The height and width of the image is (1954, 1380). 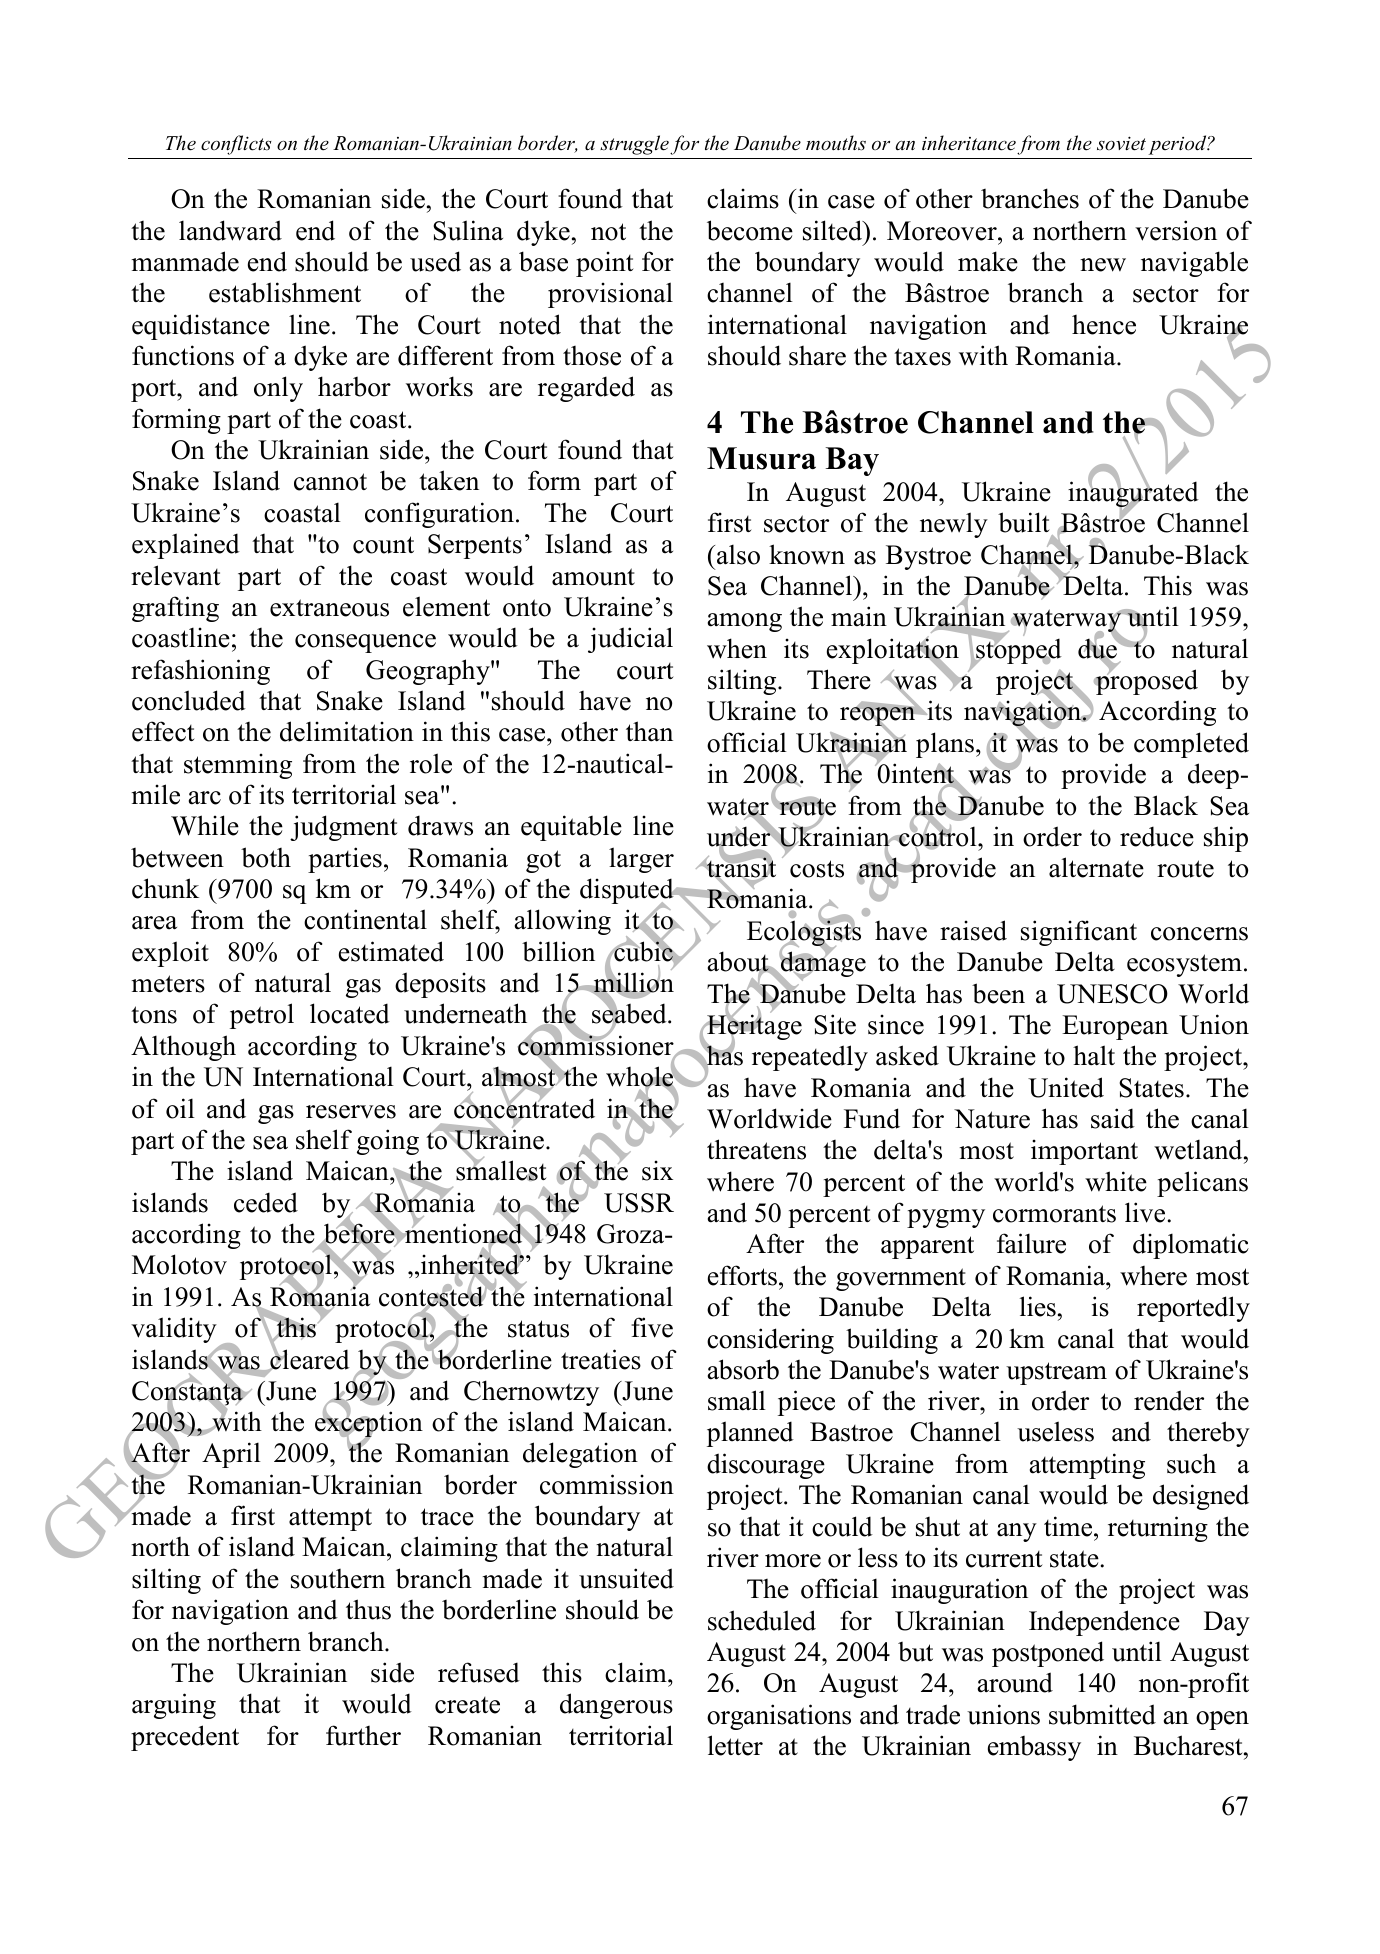 What do you see at coordinates (363, 1735) in the image?
I see `further` at bounding box center [363, 1735].
